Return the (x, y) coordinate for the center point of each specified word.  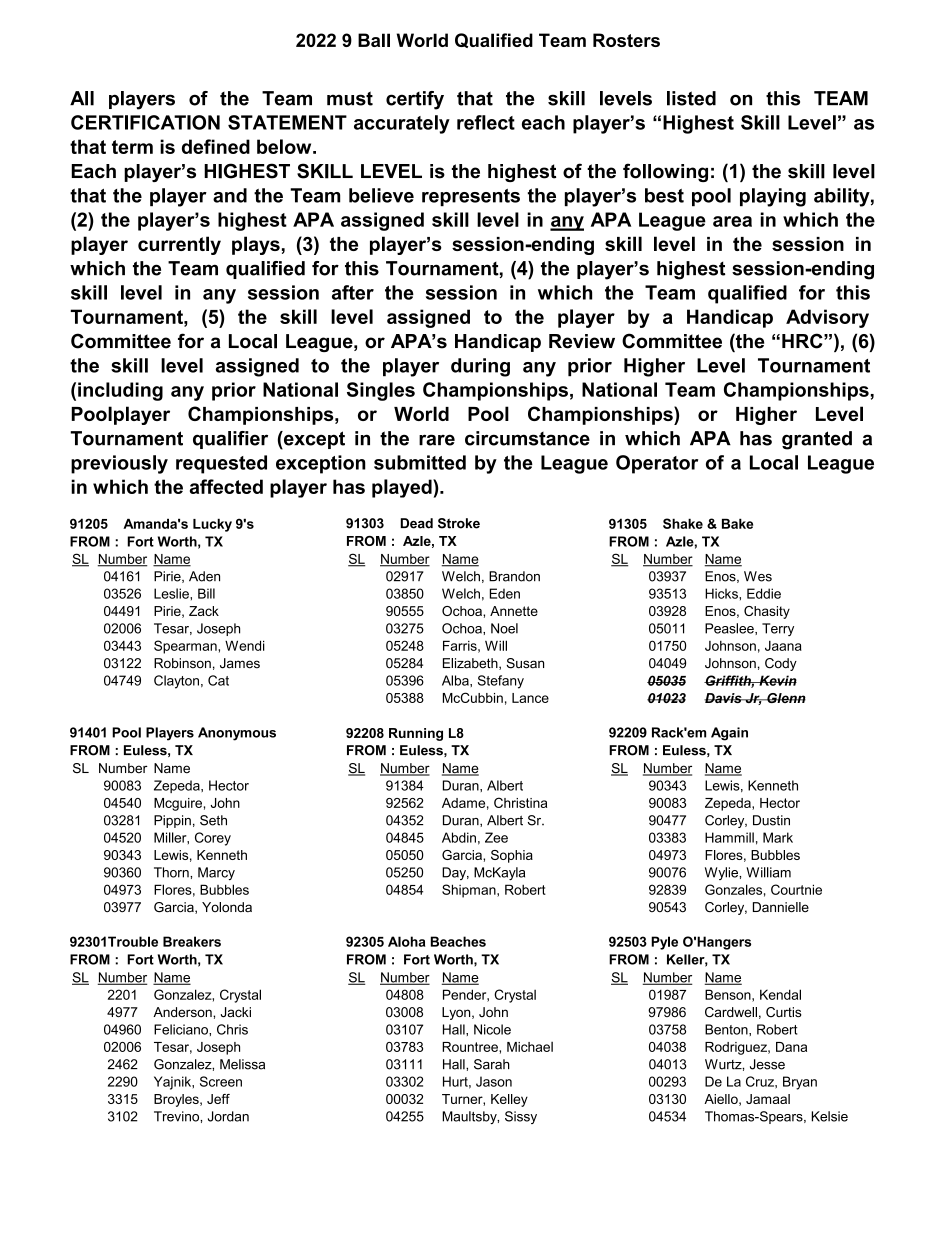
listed (691, 98)
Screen (221, 1081)
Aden (204, 576)
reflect (486, 122)
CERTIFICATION (145, 122)
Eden (505, 593)
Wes (758, 576)
